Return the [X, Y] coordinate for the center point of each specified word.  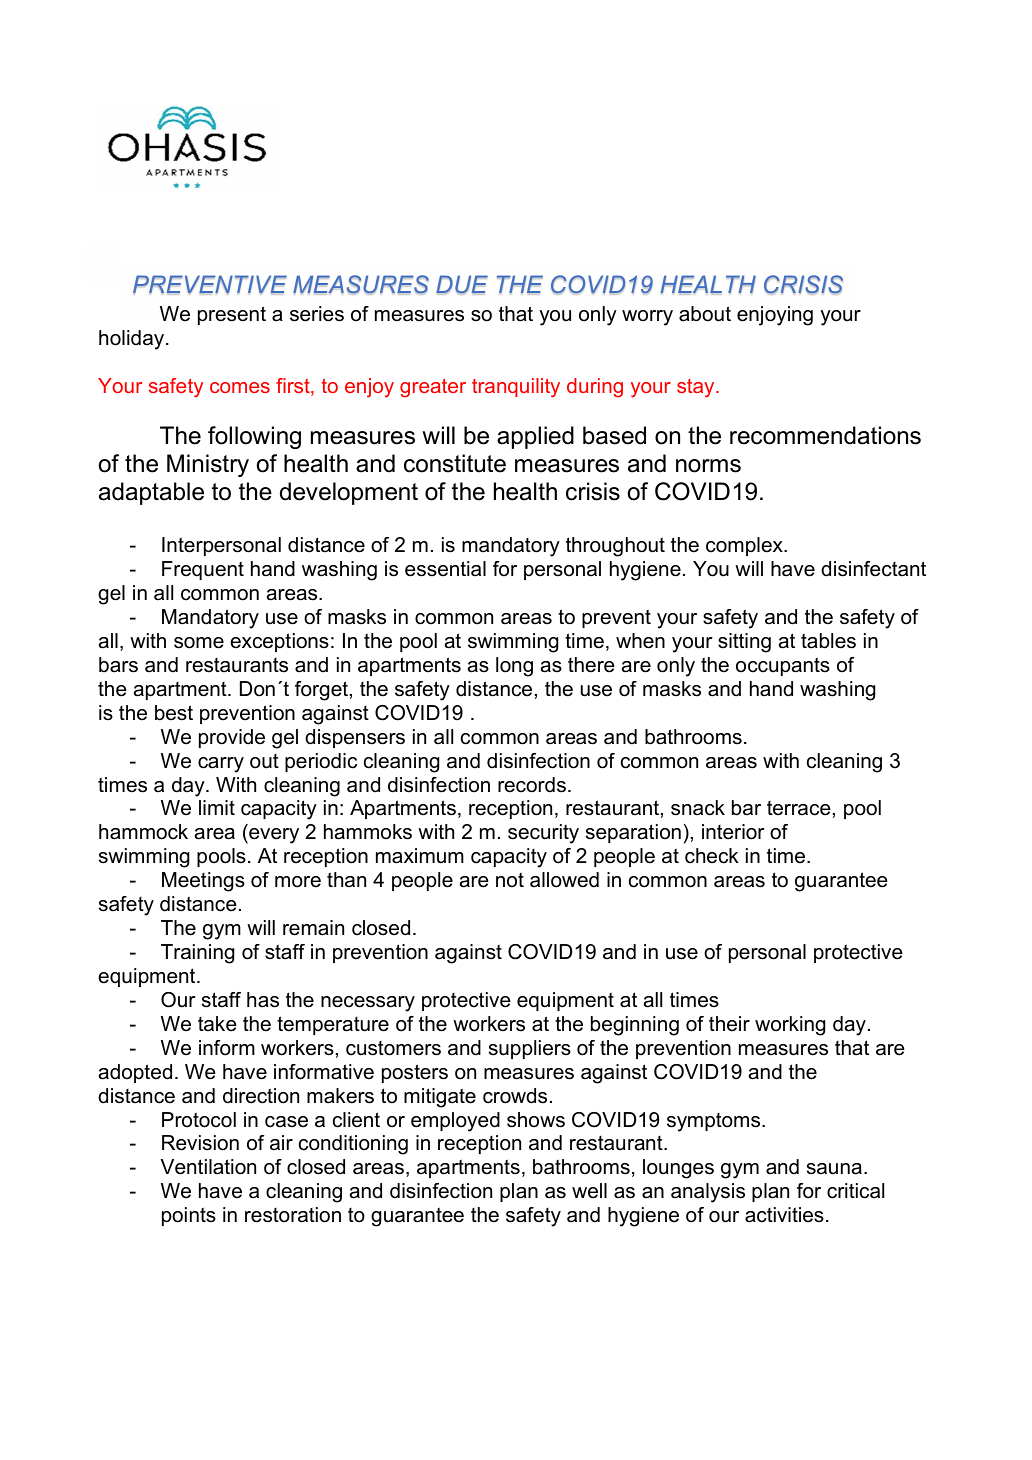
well [589, 1191]
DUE [462, 285]
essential [445, 569]
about [705, 314]
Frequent [203, 570]
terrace [799, 808]
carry [221, 765]
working [790, 1026]
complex [745, 546]
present [232, 315]
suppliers [530, 1049]
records [532, 785]
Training [197, 954]
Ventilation [208, 1167]
